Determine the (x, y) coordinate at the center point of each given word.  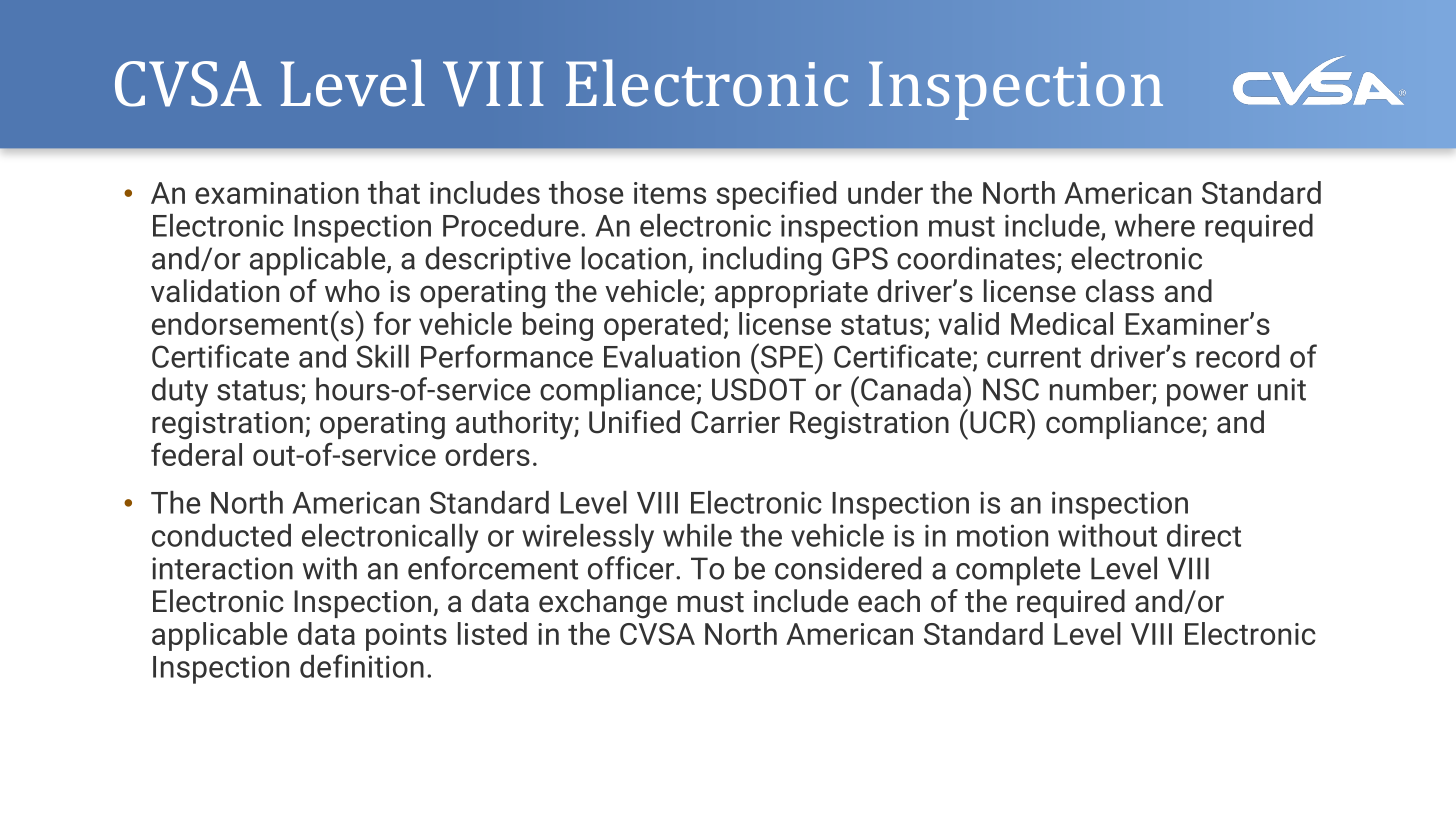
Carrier (735, 422)
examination (277, 193)
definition (362, 666)
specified (776, 195)
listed (492, 633)
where (1155, 225)
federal (196, 454)
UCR (999, 421)
